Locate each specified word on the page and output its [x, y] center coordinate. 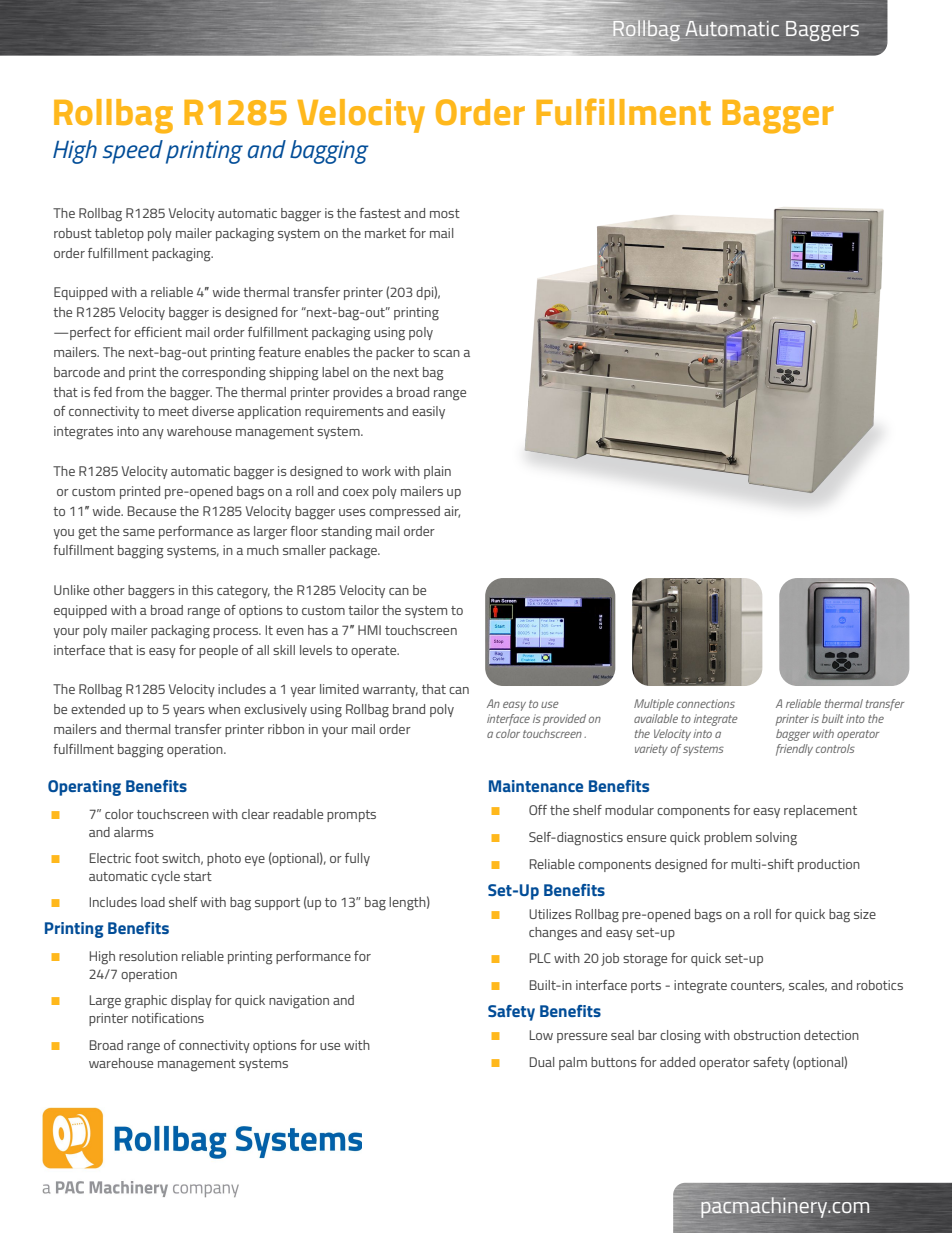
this [202, 590]
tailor [363, 610]
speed [132, 152]
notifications [168, 1018]
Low [541, 1035]
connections [706, 703]
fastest [380, 213]
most [445, 213]
